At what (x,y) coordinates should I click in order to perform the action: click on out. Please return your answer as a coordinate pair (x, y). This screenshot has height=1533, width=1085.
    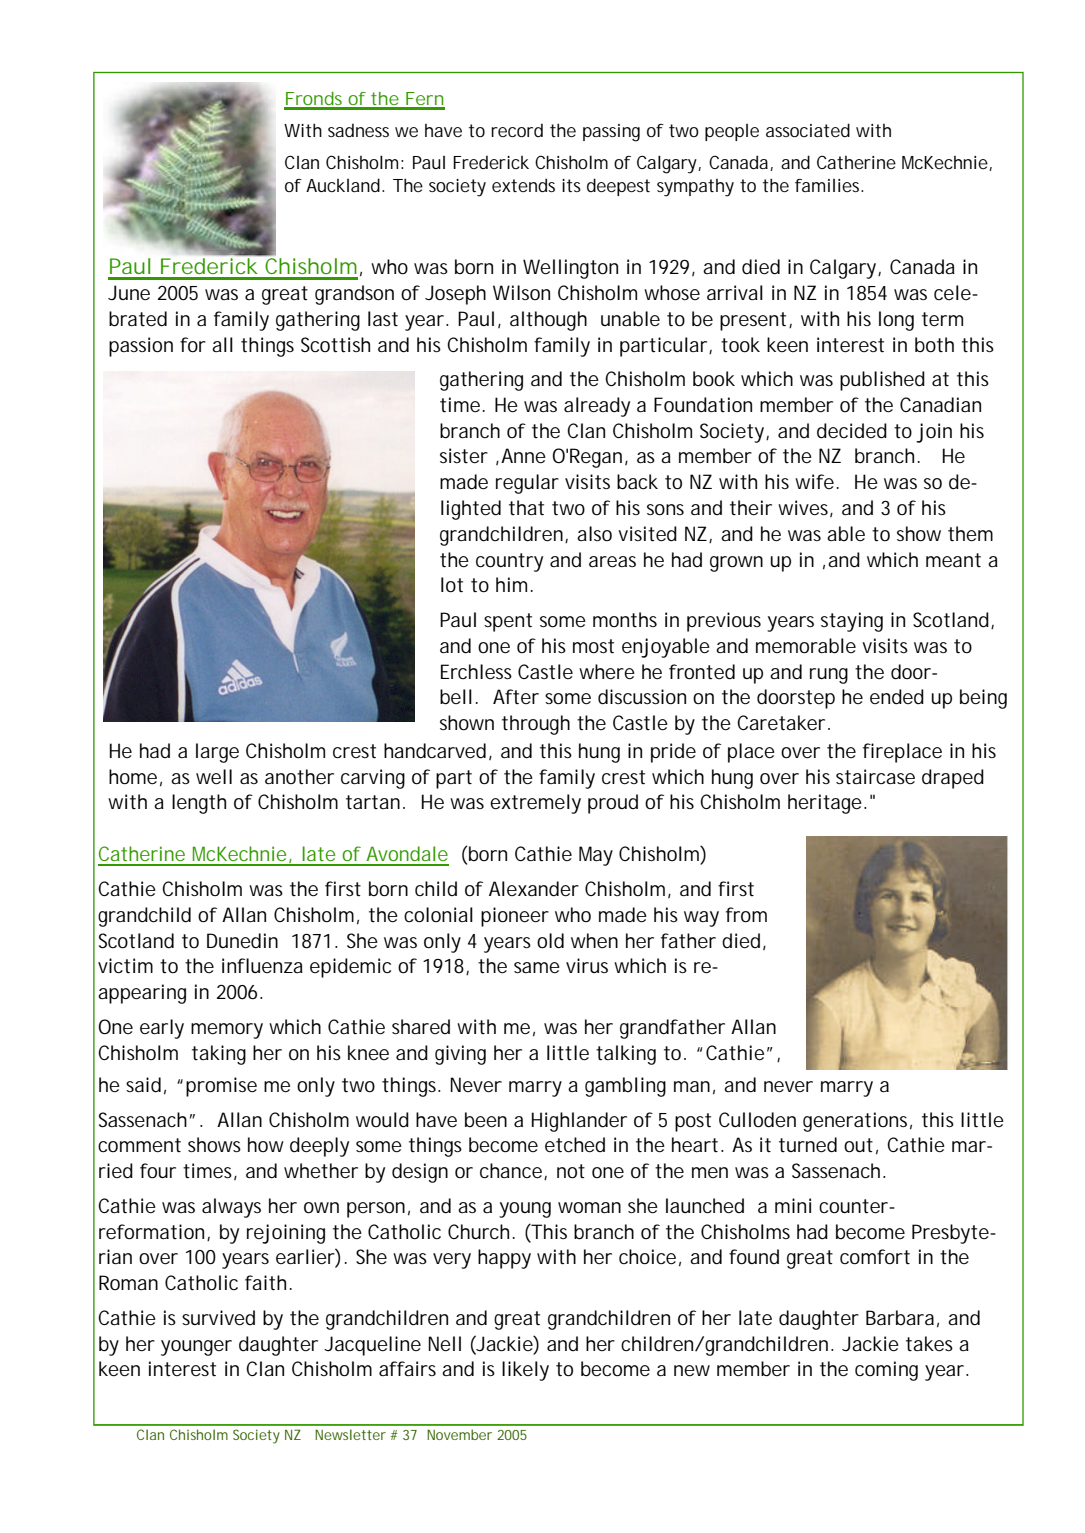
    Looking at the image, I should click on (858, 1145).
